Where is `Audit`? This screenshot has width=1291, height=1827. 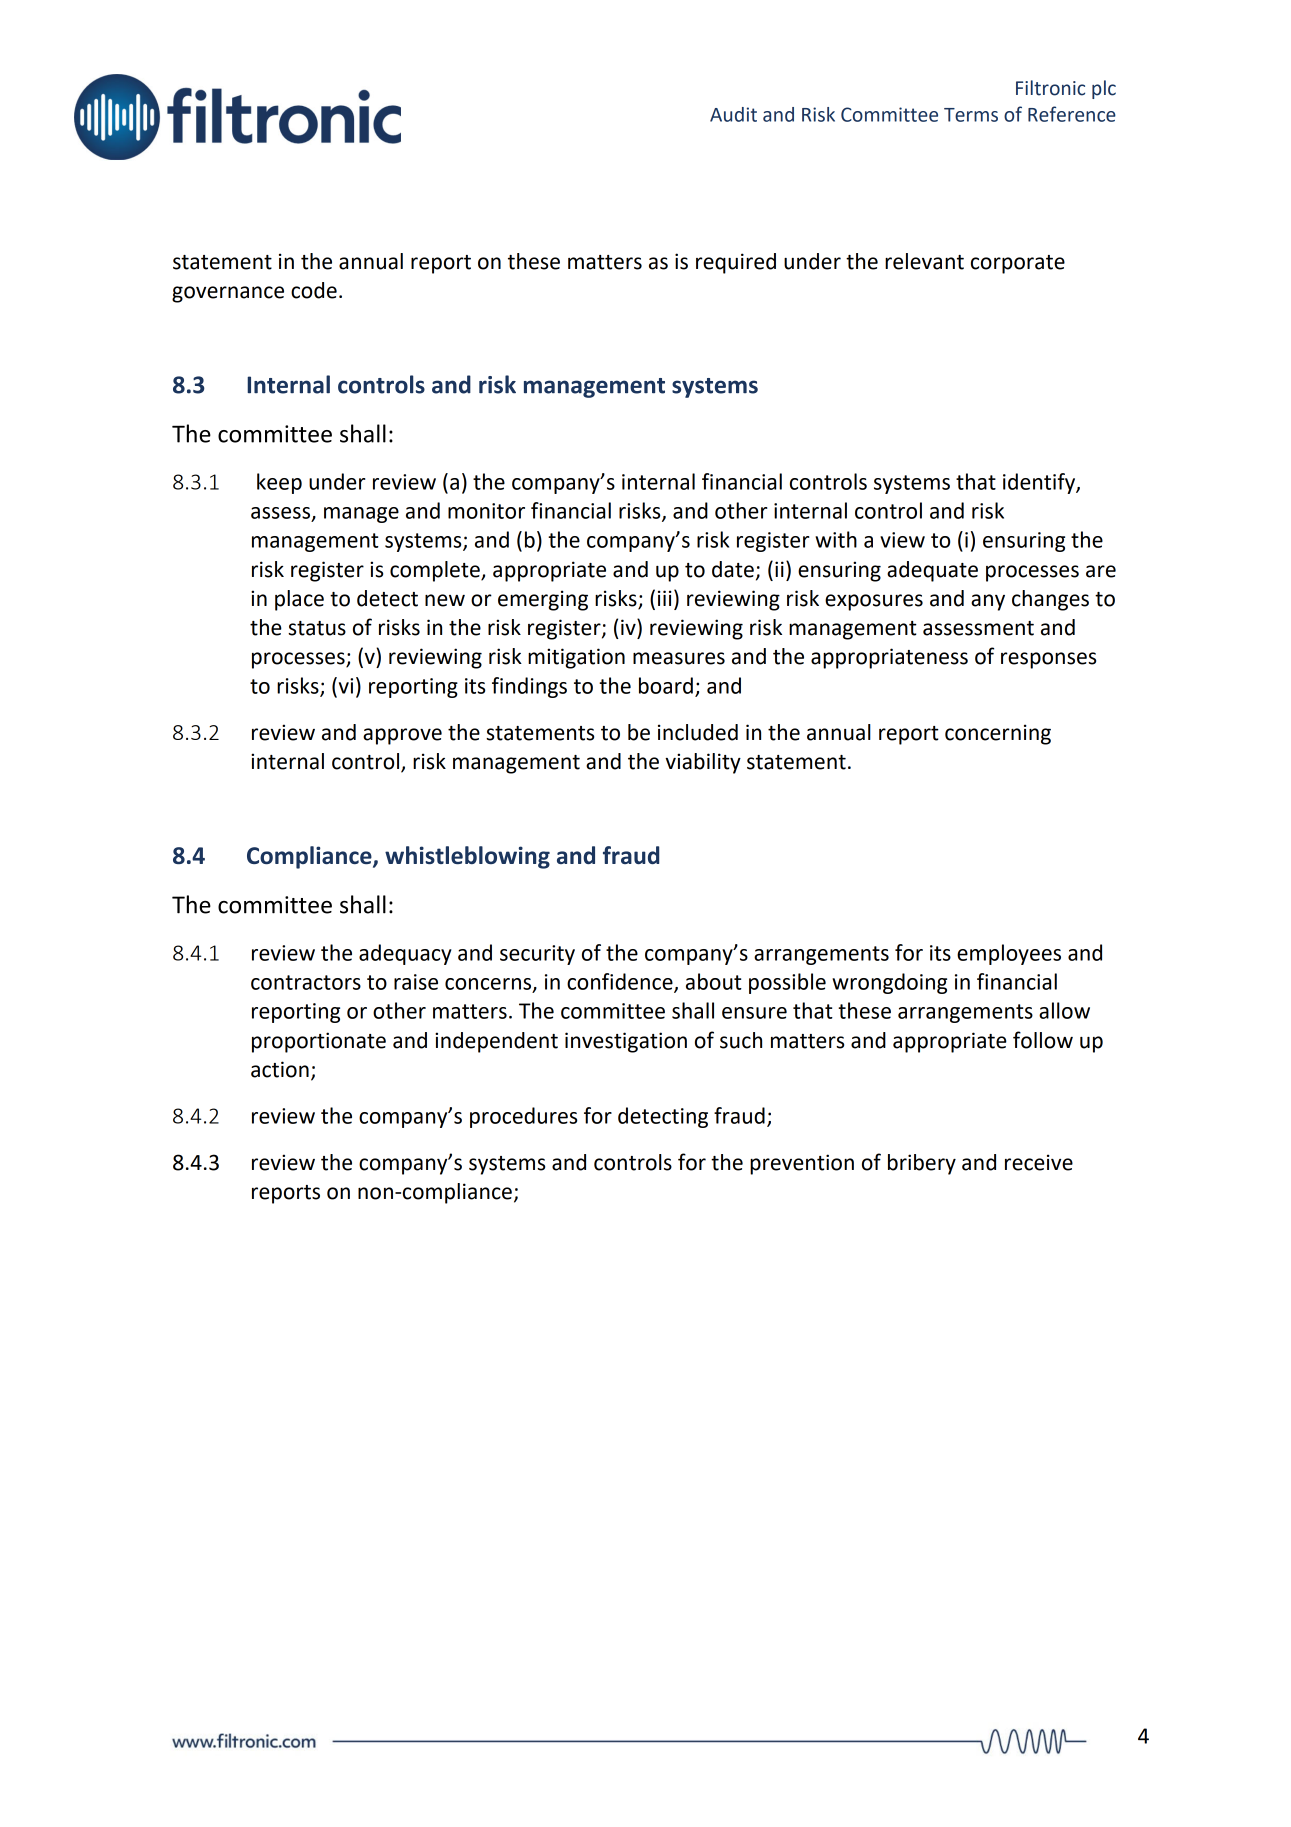
Audit is located at coordinates (733, 114).
